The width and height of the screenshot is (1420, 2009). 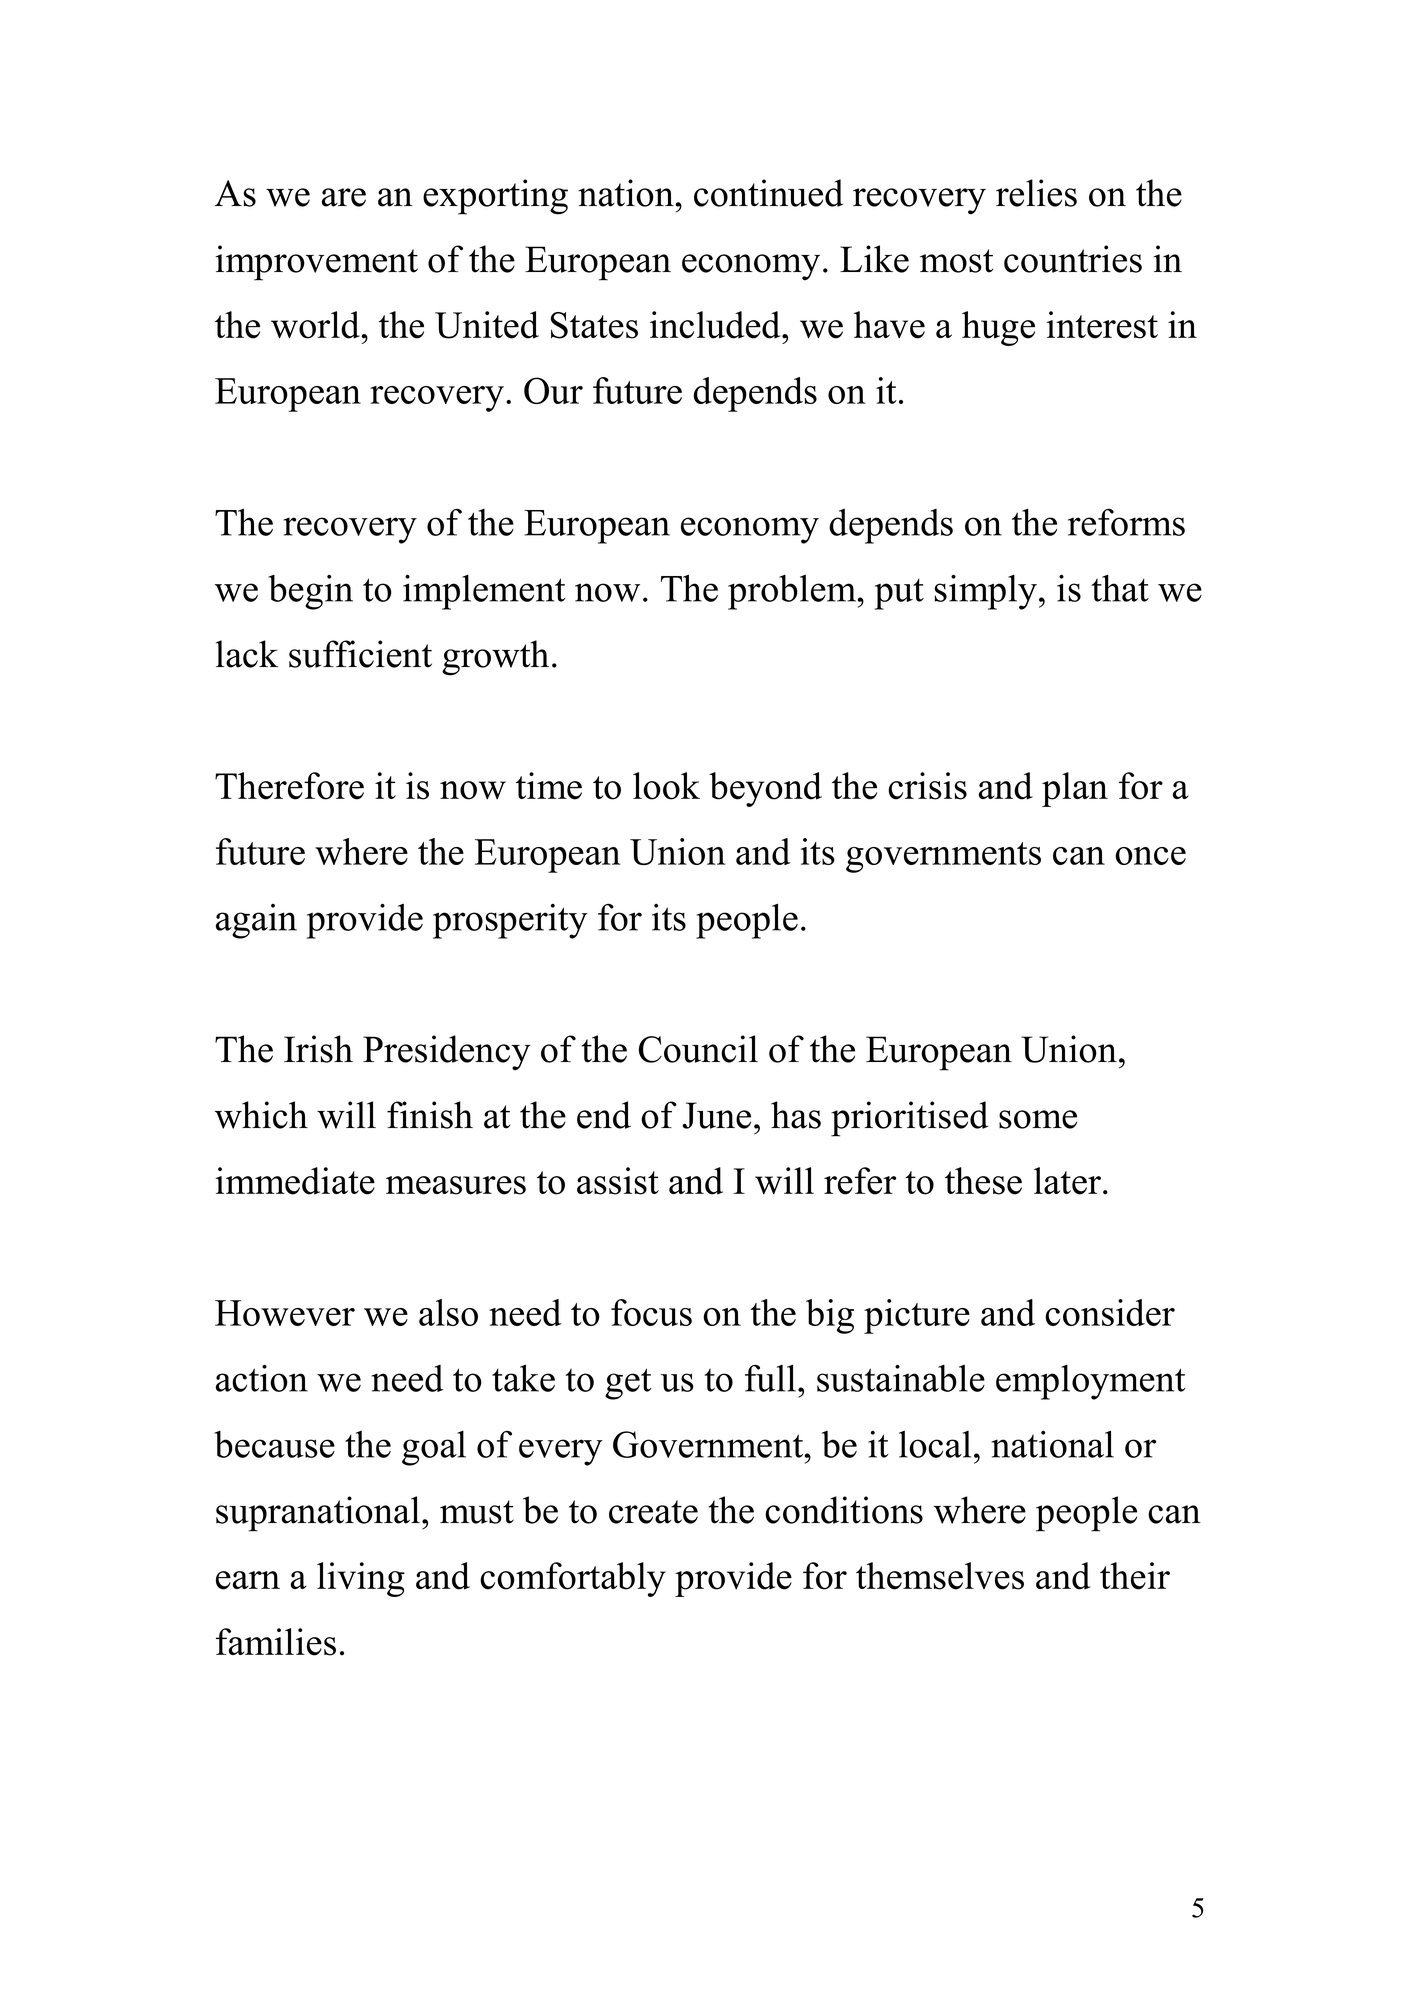 I want to click on June, so click(x=716, y=1115).
